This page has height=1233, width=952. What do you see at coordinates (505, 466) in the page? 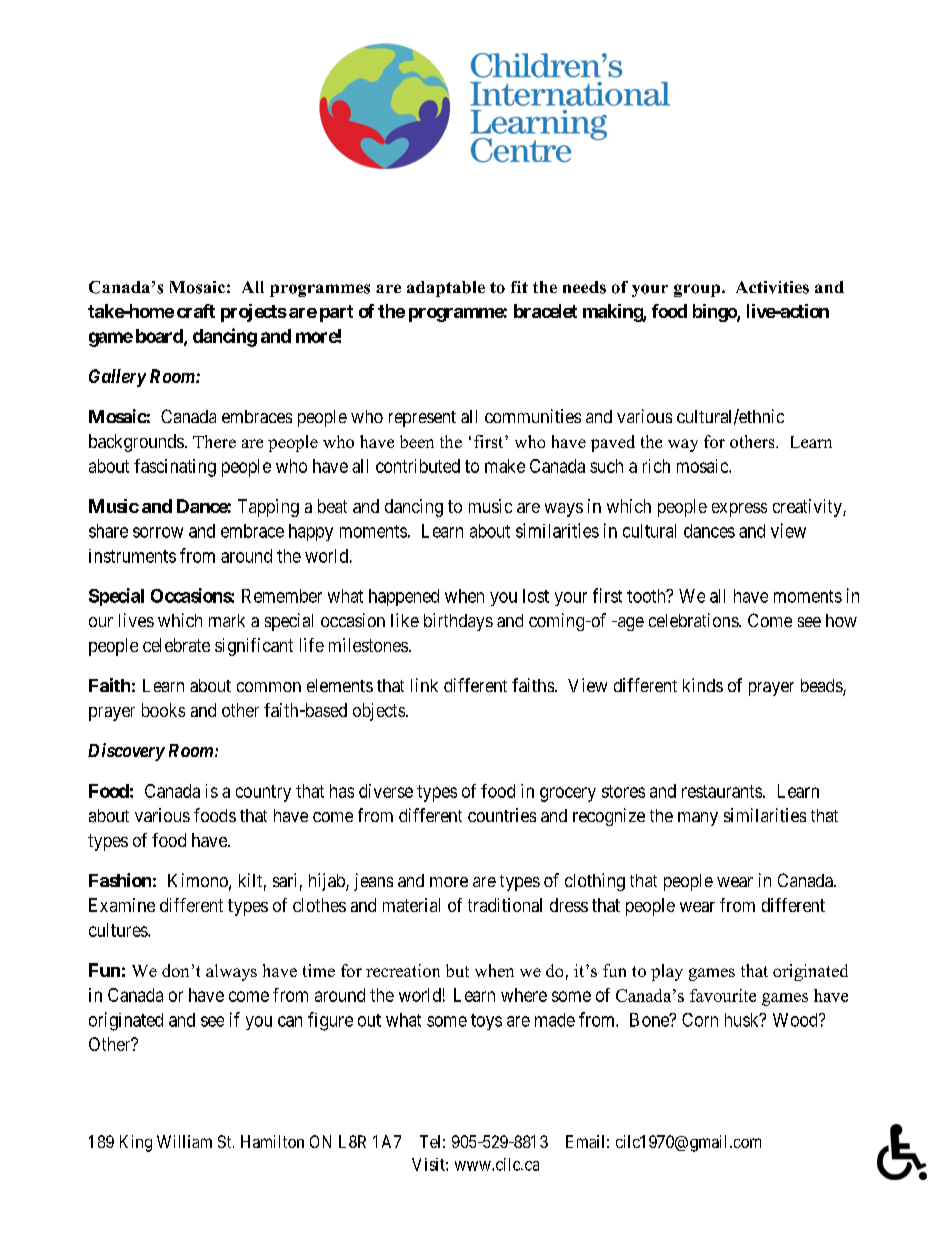
I see `make` at bounding box center [505, 466].
